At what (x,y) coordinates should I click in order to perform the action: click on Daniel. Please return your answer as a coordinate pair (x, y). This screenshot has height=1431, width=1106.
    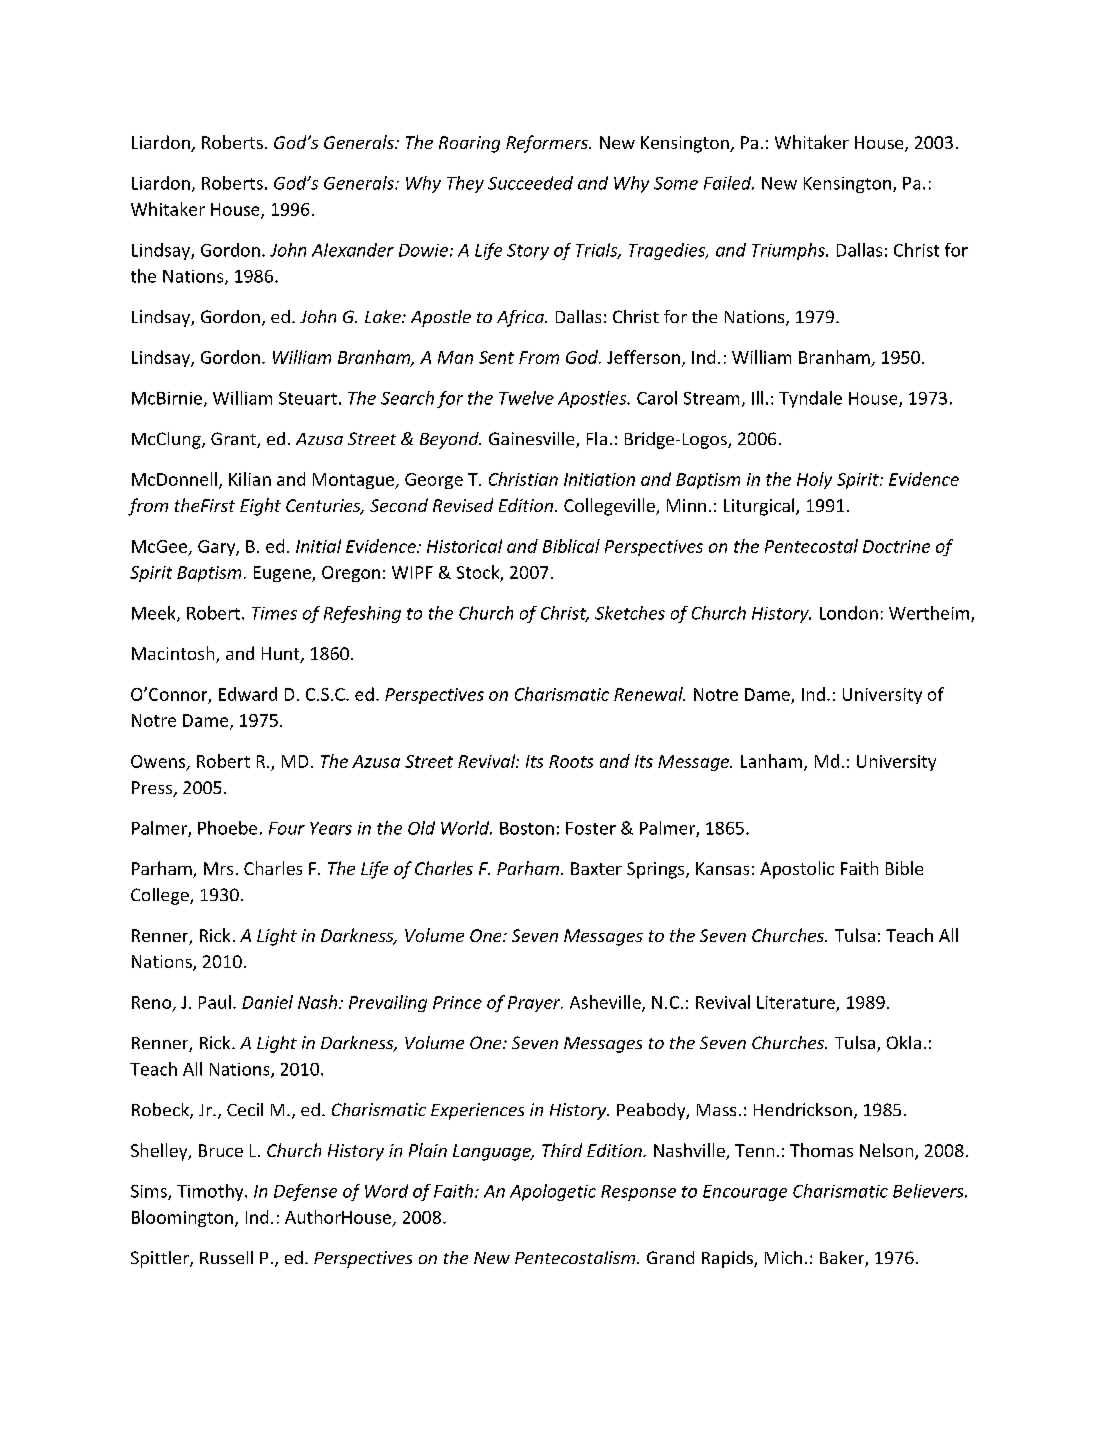
    Looking at the image, I should click on (267, 1002).
